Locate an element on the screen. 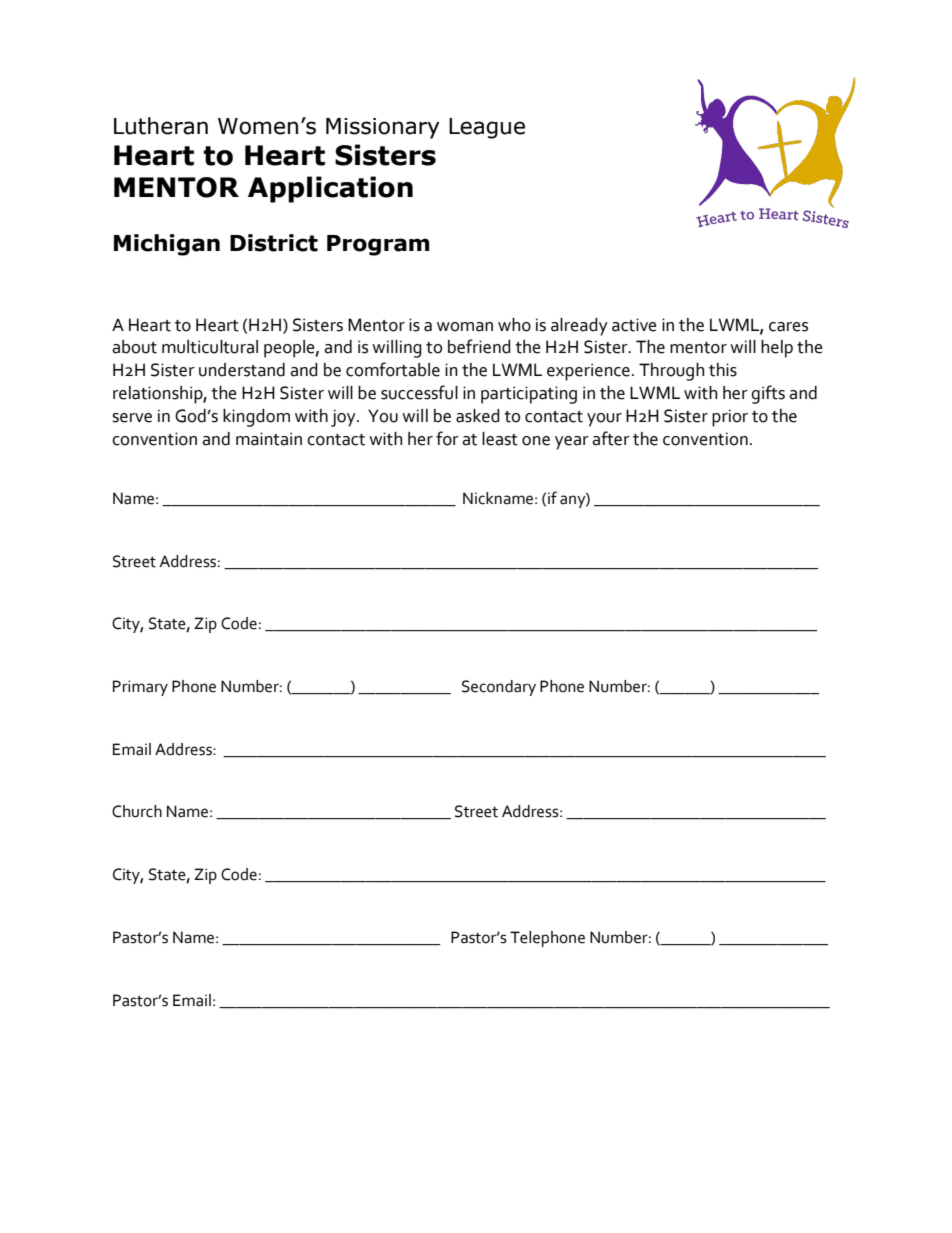 The height and width of the screenshot is (1233, 952). Primary is located at coordinates (140, 688).
